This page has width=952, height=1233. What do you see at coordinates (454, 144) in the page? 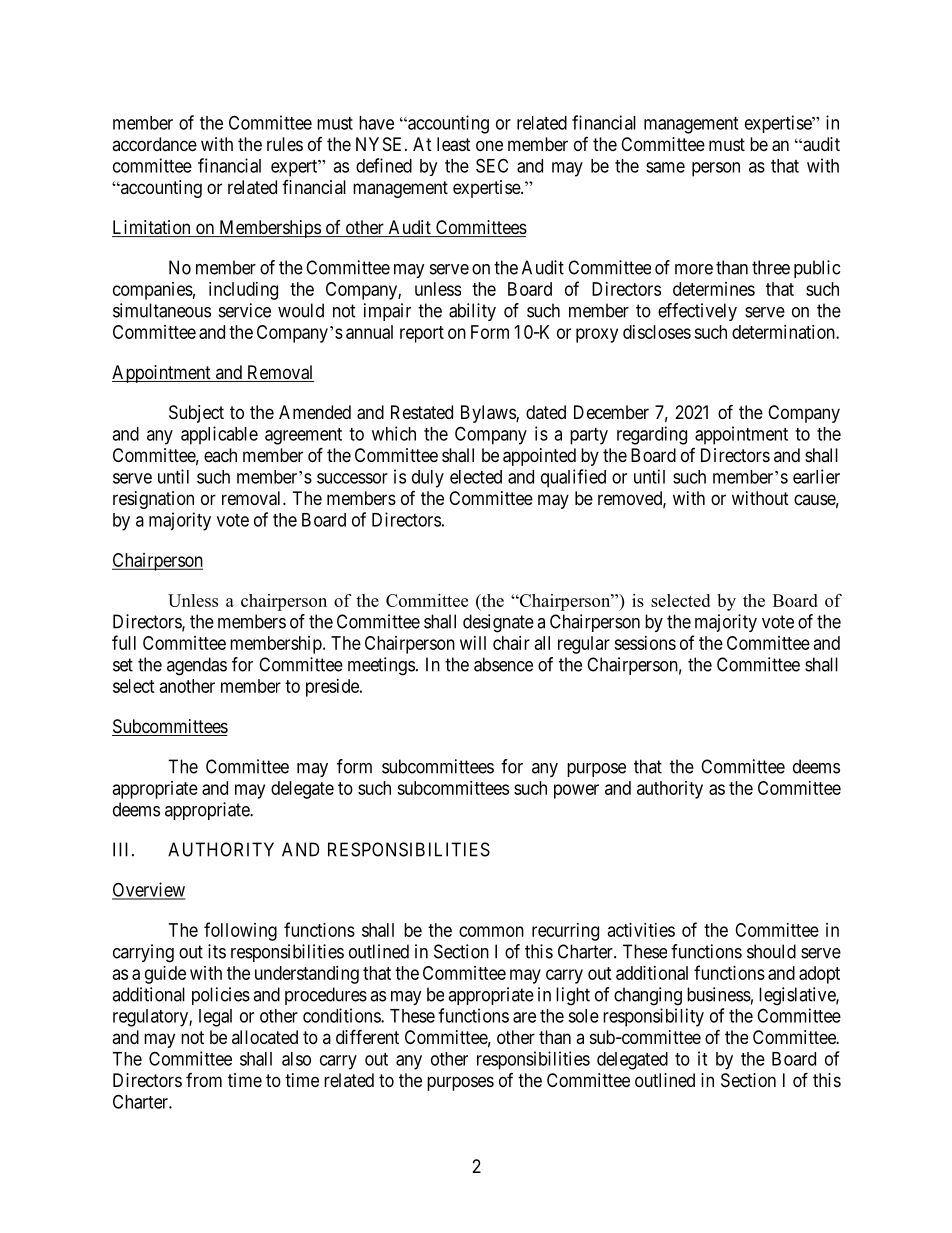
I see `least` at bounding box center [454, 144].
